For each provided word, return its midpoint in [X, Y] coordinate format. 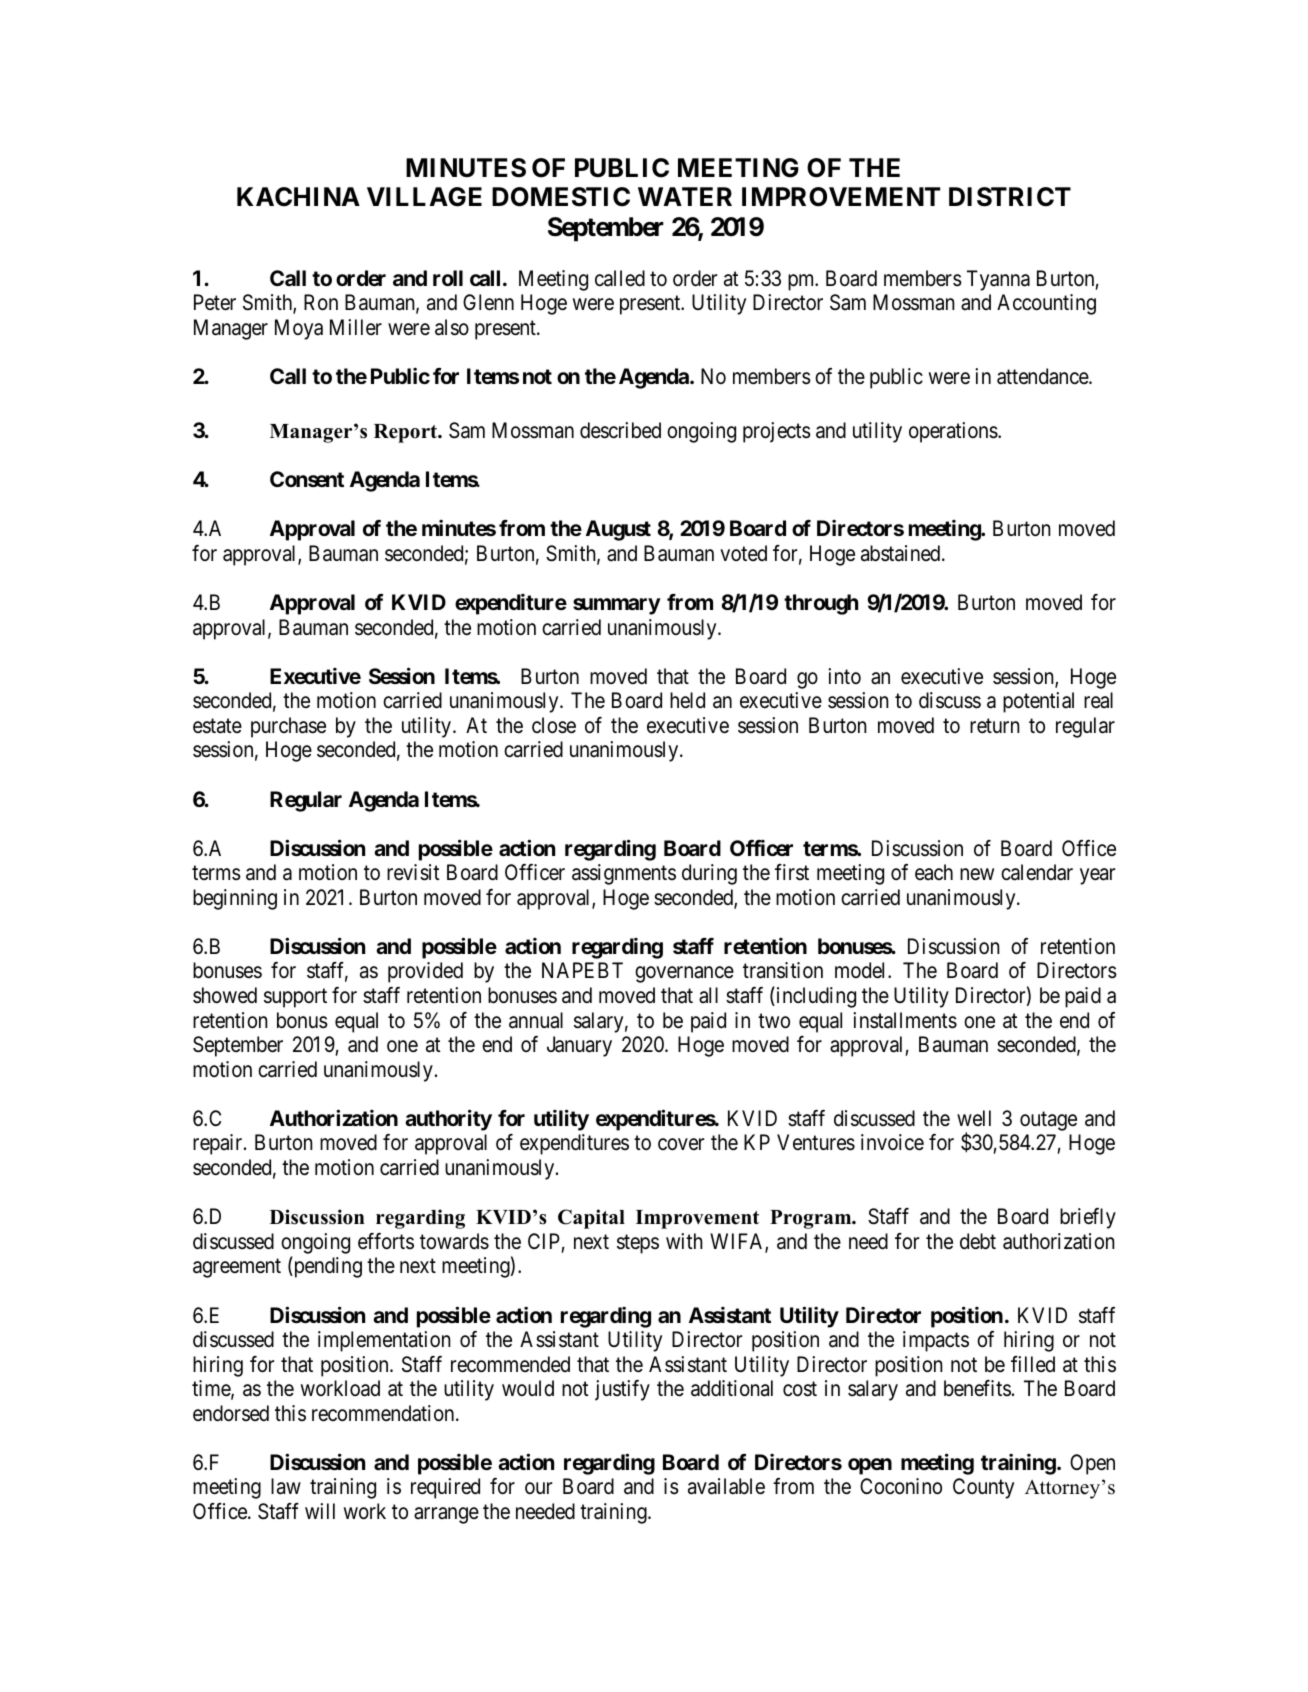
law [286, 1486]
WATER [685, 196]
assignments [624, 874]
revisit [413, 872]
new [977, 874]
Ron [321, 302]
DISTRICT [1010, 197]
